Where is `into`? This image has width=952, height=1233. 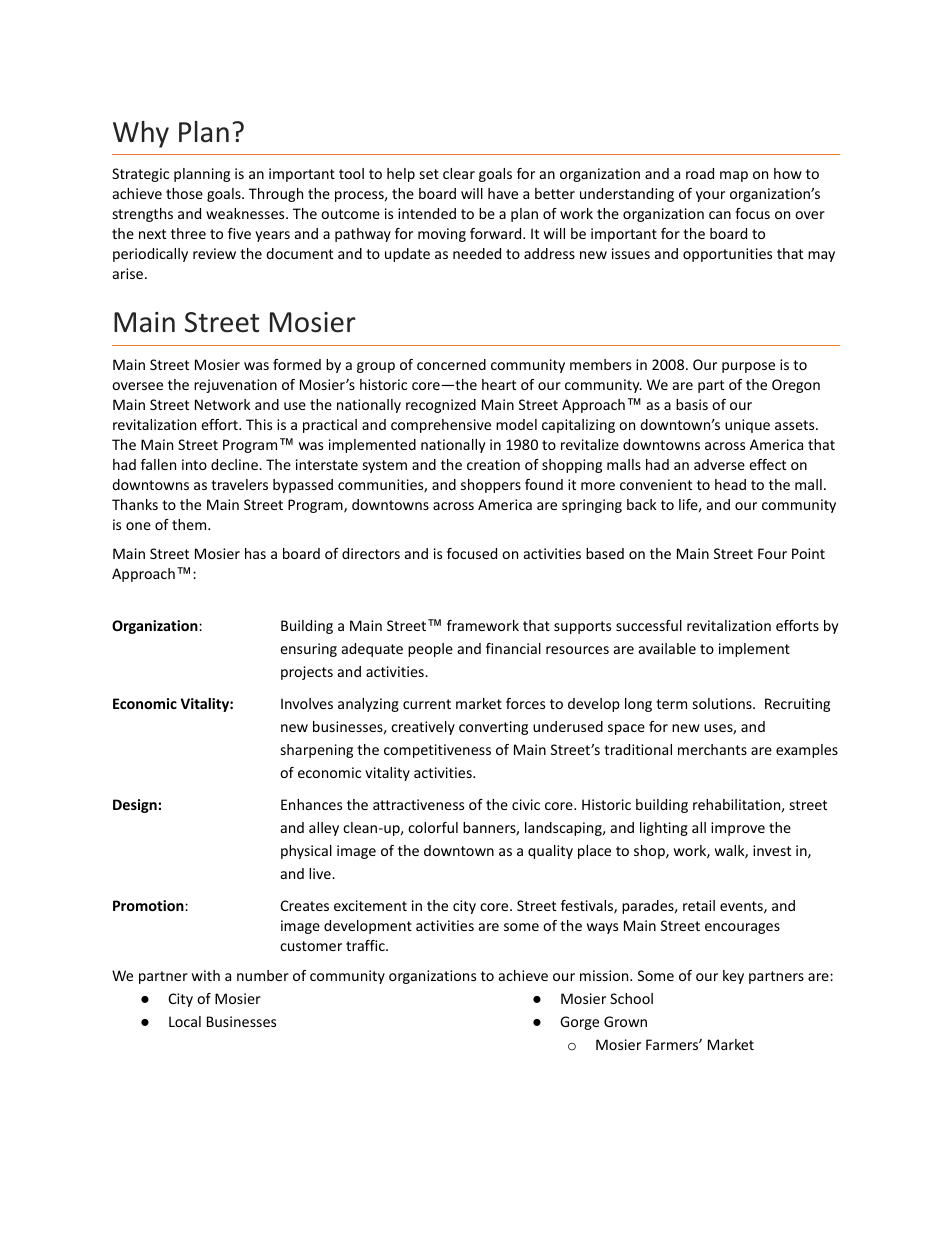 into is located at coordinates (194, 464).
